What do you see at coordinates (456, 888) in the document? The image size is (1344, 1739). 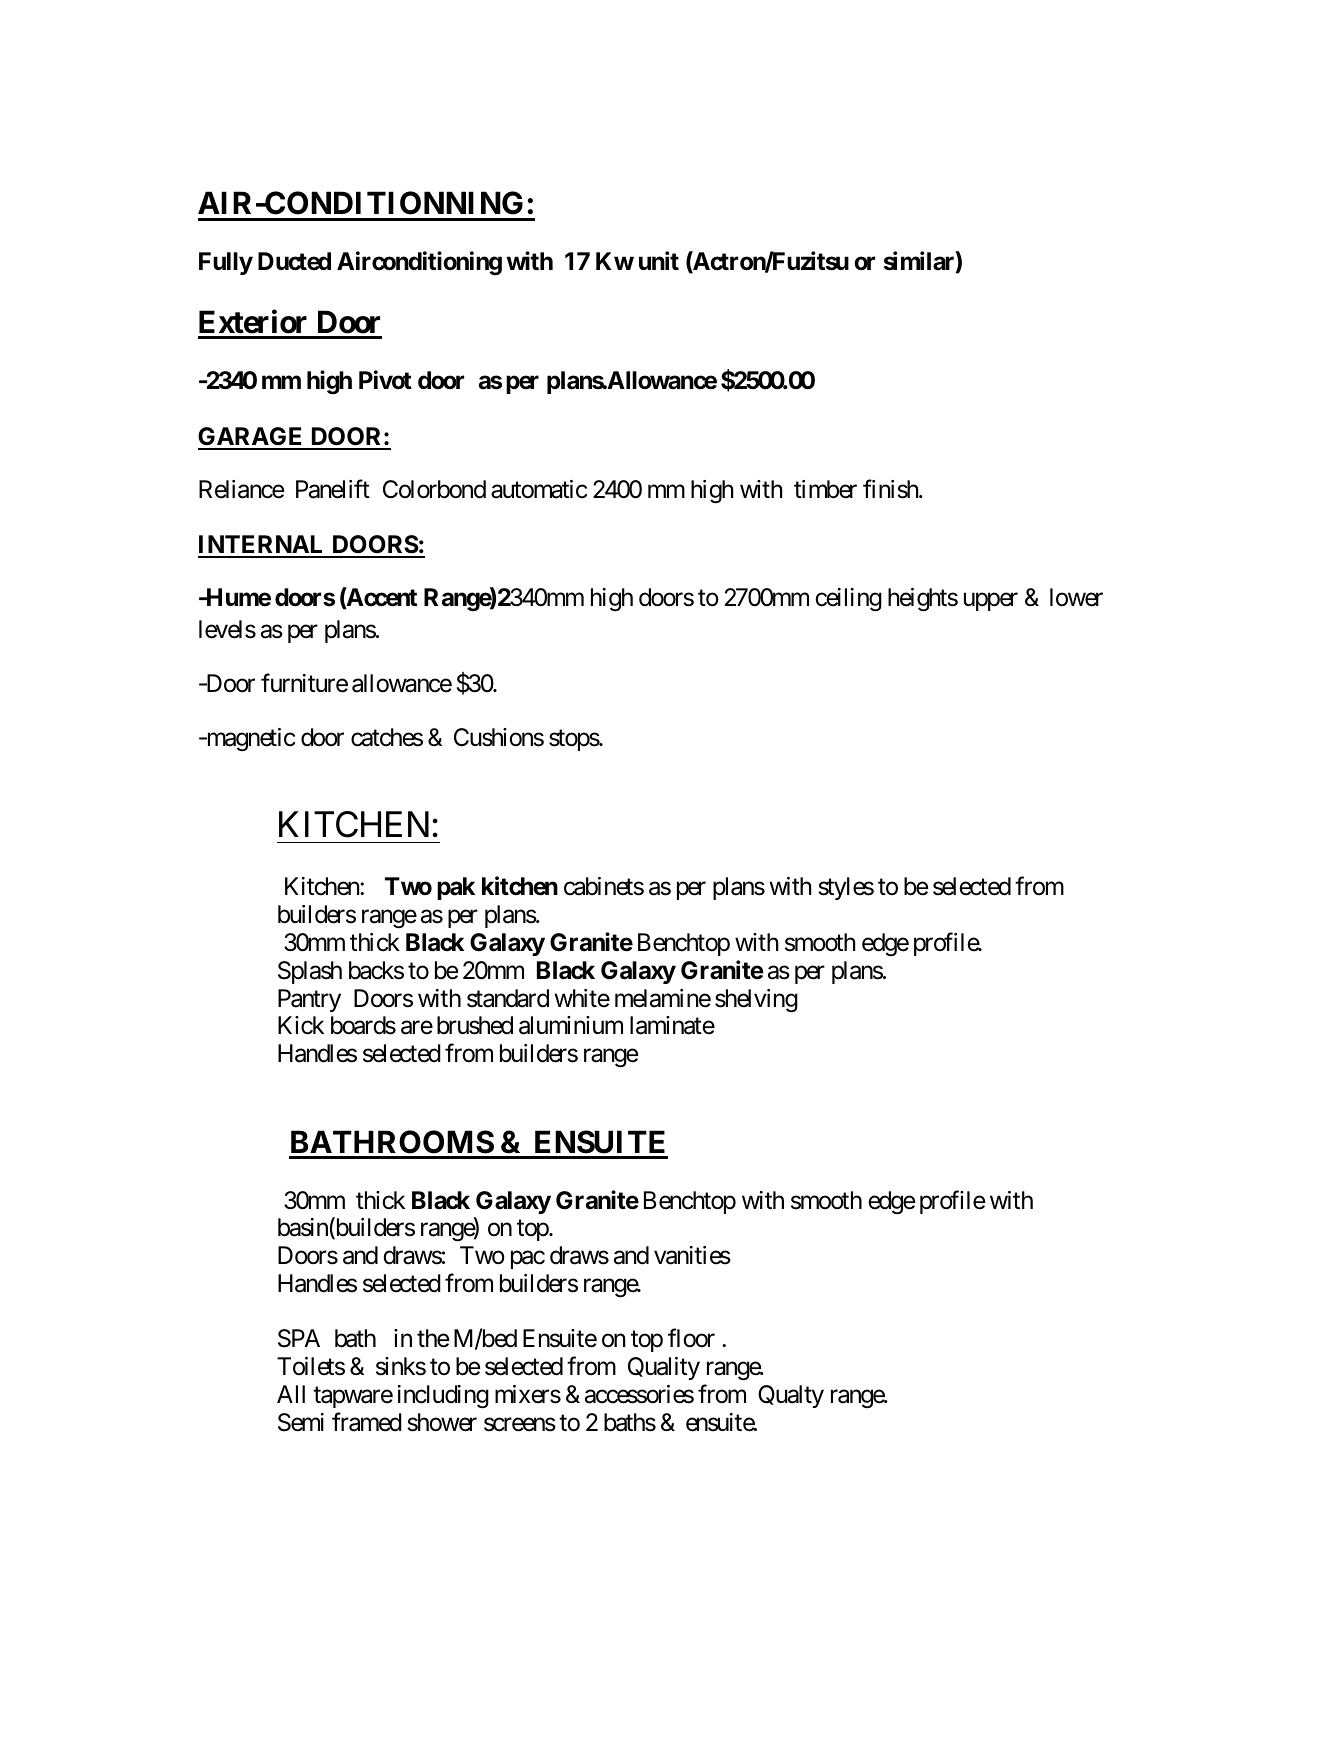 I see `pak` at bounding box center [456, 888].
